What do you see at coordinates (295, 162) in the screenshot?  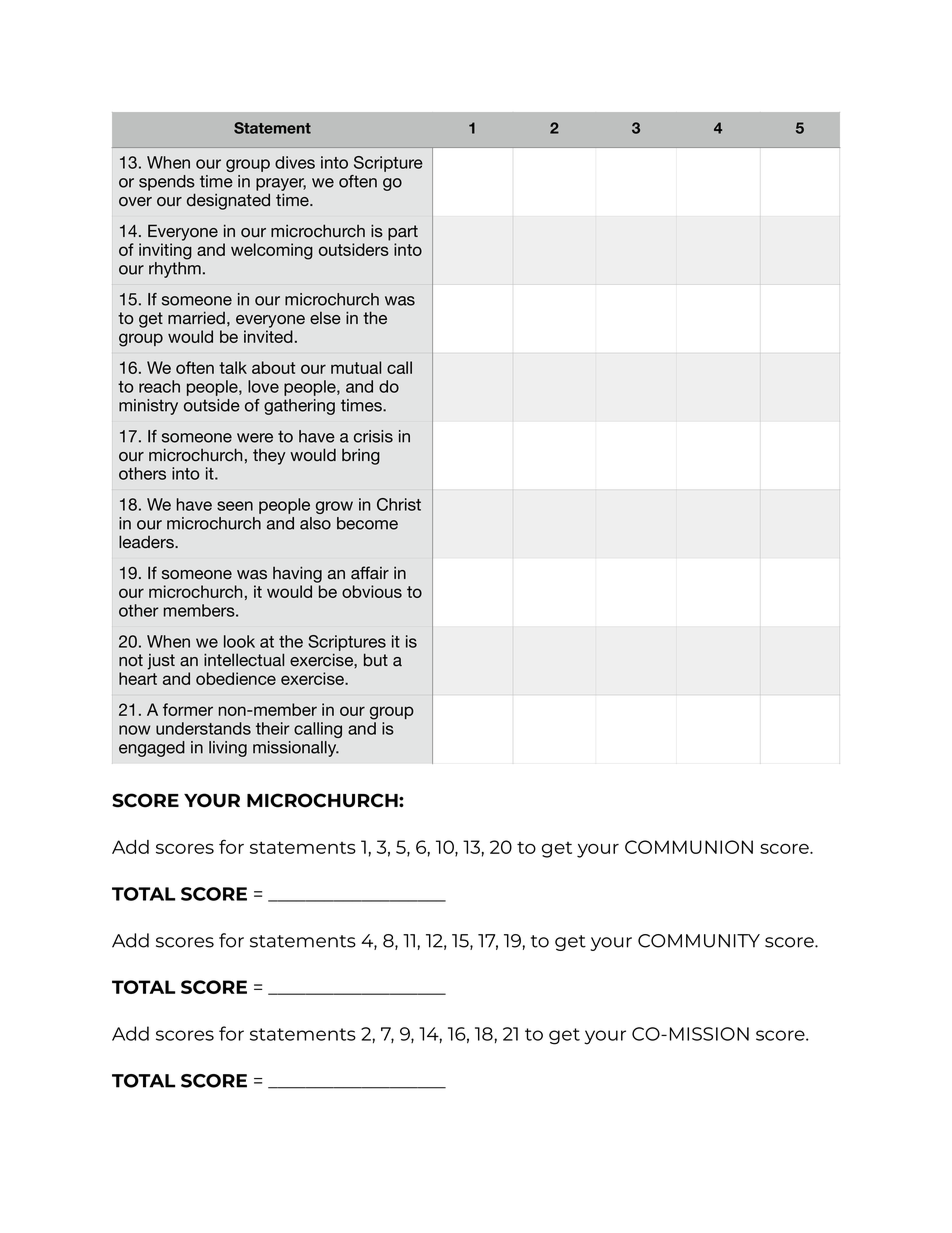 I see `dives` at bounding box center [295, 162].
